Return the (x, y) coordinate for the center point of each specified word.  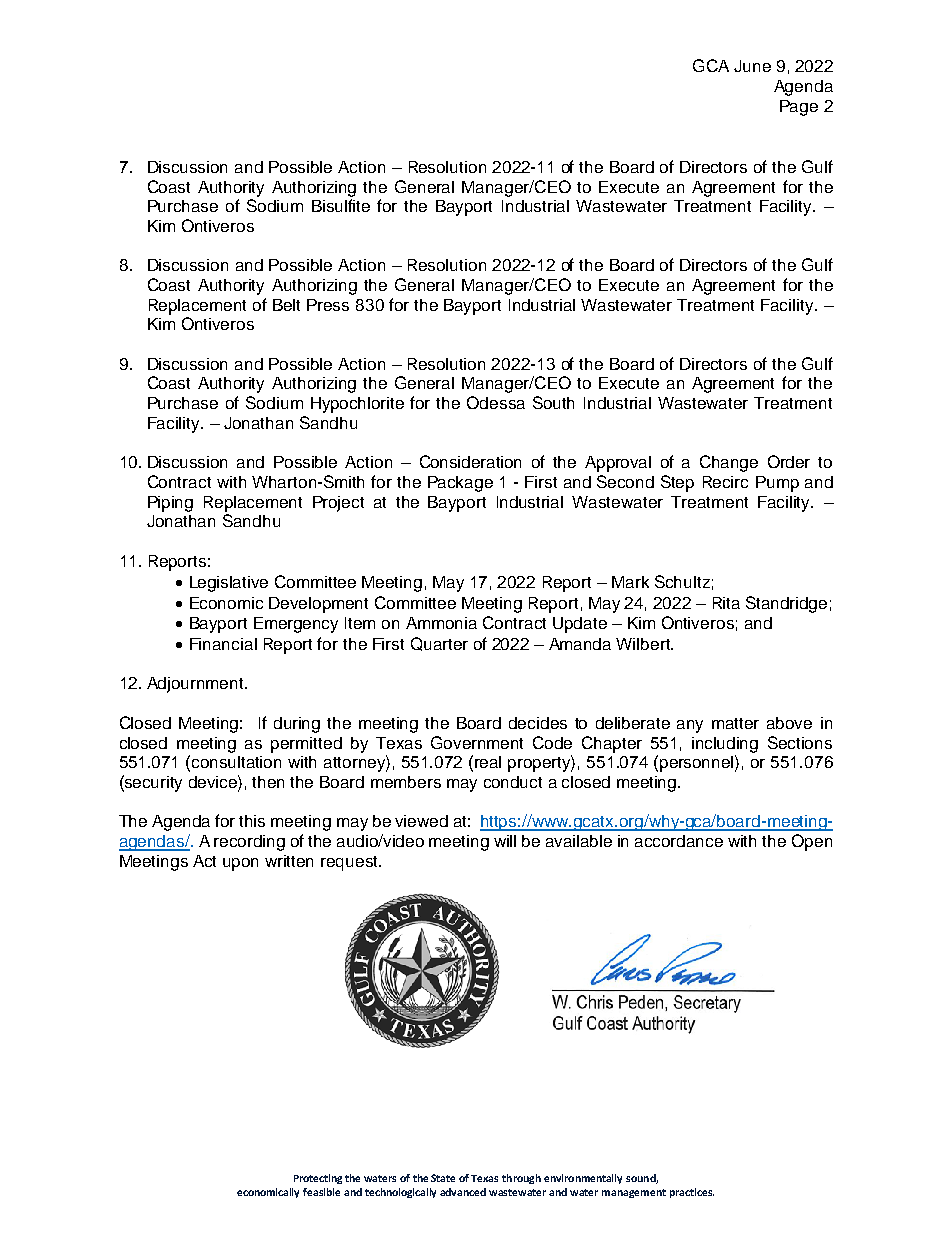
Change (729, 463)
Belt (286, 305)
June (752, 66)
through (521, 1179)
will (505, 841)
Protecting (318, 1179)
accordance (679, 841)
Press (328, 305)
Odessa (496, 402)
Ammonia (441, 623)
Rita (726, 603)
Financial (223, 644)
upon (240, 864)
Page (799, 108)
